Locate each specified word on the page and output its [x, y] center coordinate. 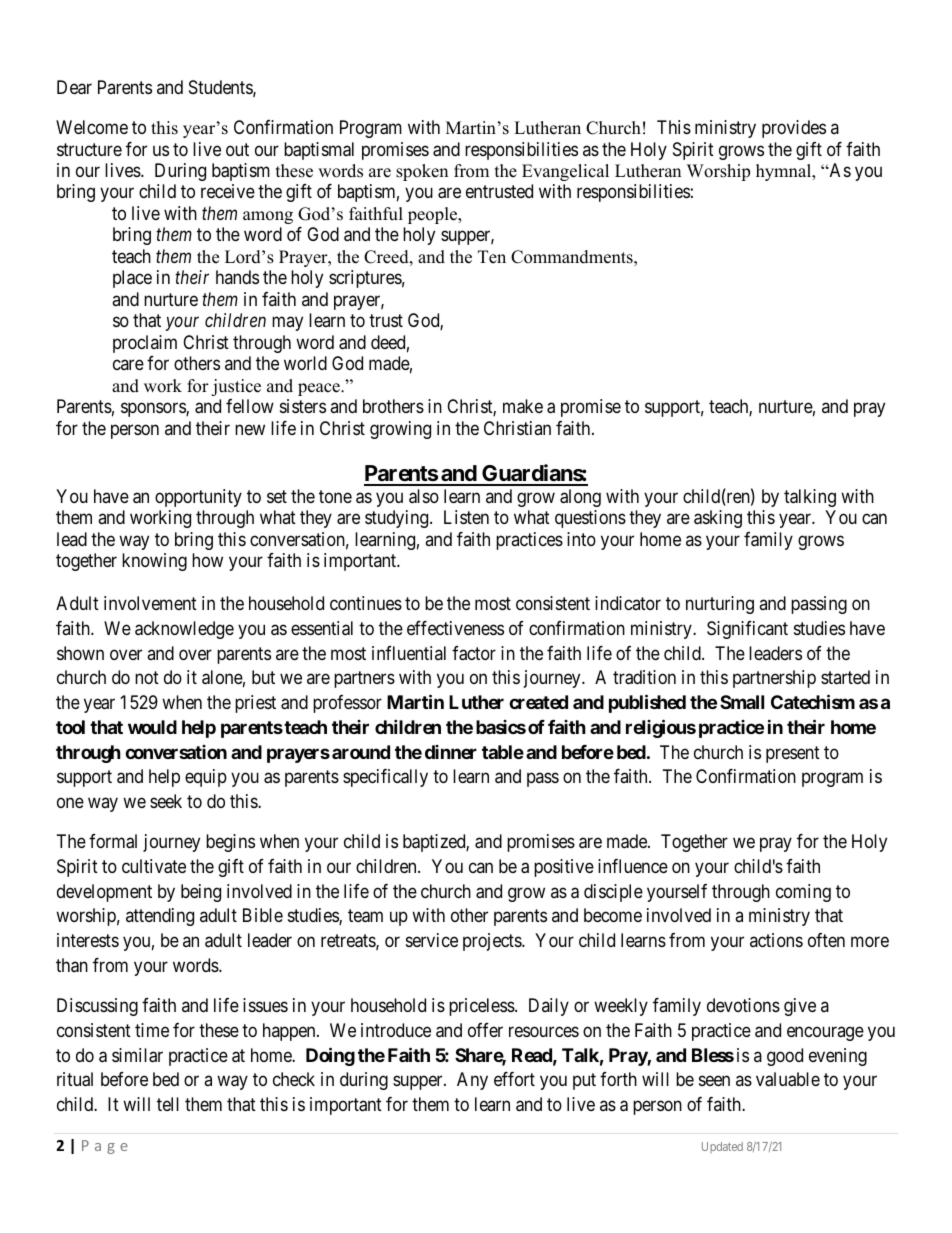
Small [742, 702]
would [152, 727]
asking [718, 519]
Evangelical [565, 172]
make [523, 406]
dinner [451, 752]
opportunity [198, 498]
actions [776, 940]
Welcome [92, 127]
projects [493, 942]
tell [168, 1104]
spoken [422, 172]
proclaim [145, 344]
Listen [466, 517]
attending [160, 917]
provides [794, 129]
